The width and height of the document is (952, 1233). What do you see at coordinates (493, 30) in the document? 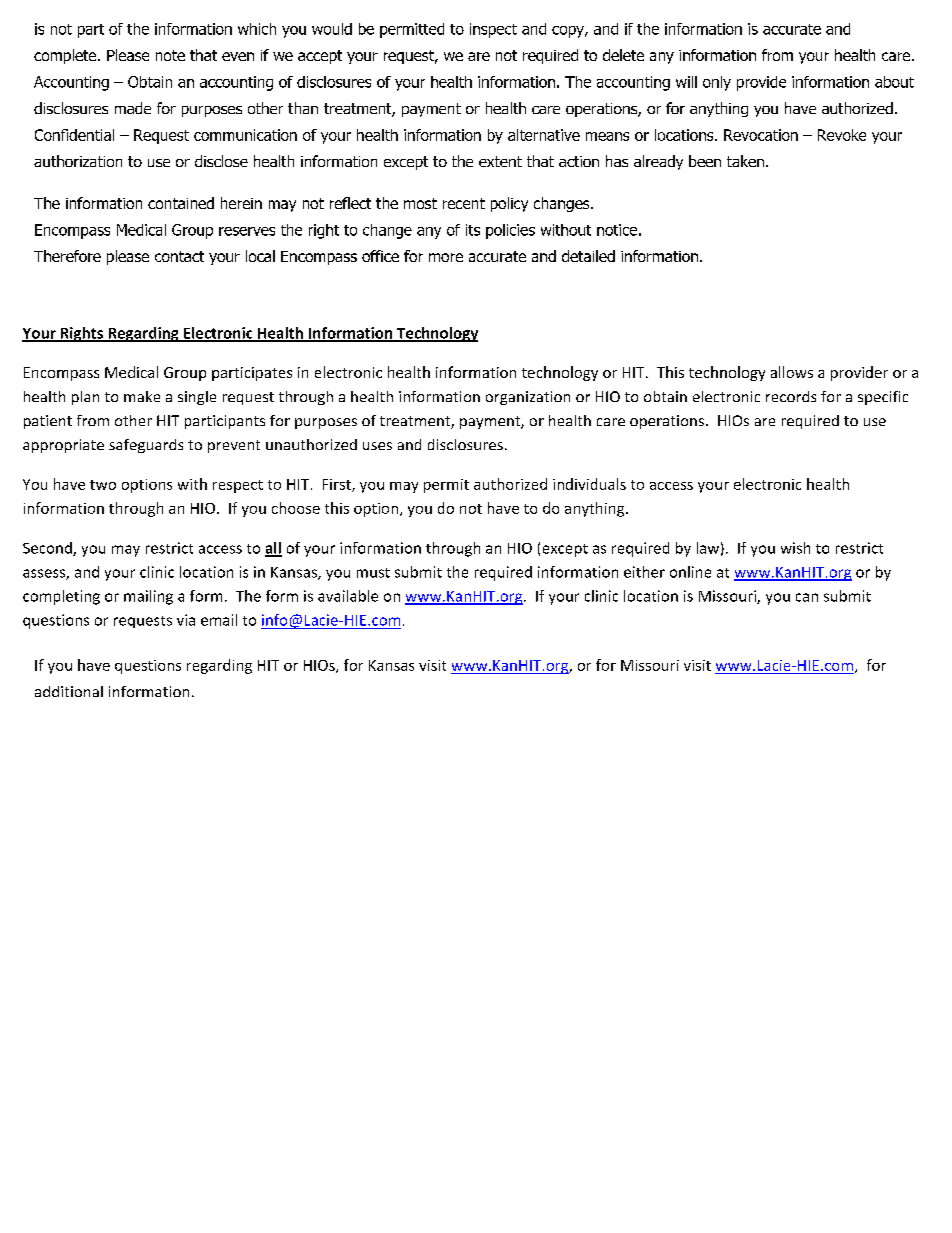
I see `inspect` at bounding box center [493, 30].
